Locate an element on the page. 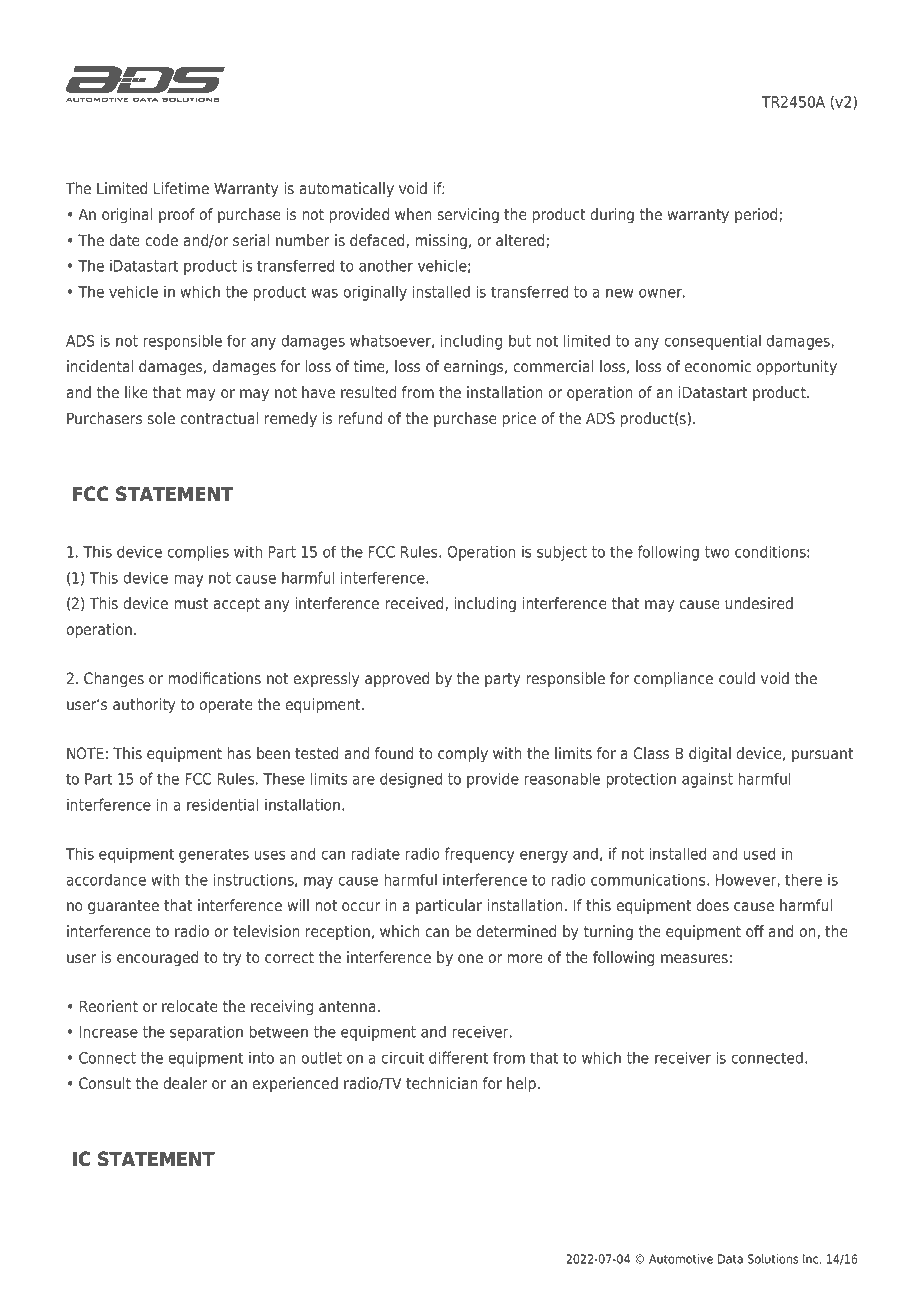  one is located at coordinates (470, 959).
